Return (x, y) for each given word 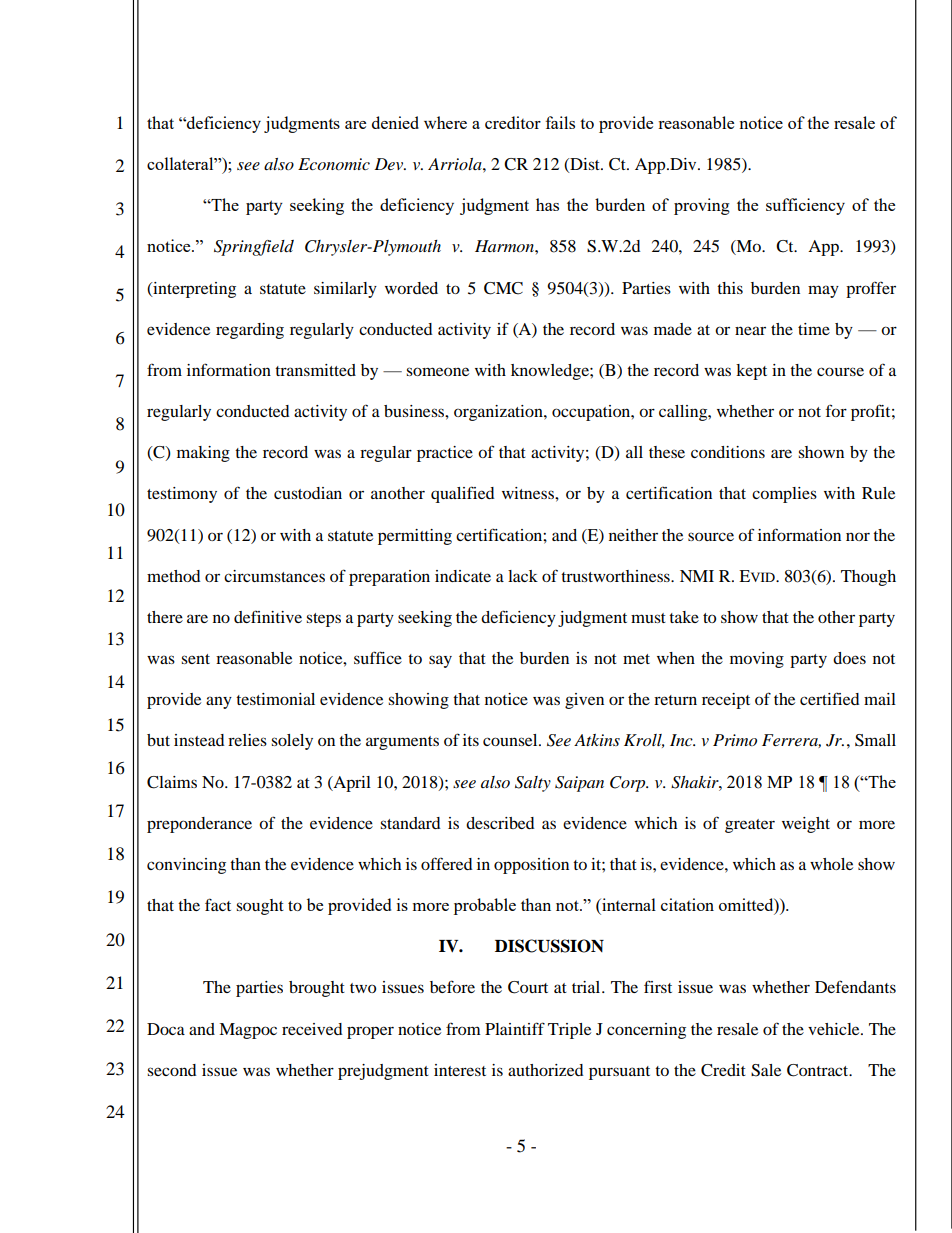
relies (247, 740)
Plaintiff (515, 1028)
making (203, 454)
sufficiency (805, 206)
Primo (735, 740)
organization (499, 413)
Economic (334, 164)
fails (560, 122)
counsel (511, 740)
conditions (728, 452)
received (312, 1029)
